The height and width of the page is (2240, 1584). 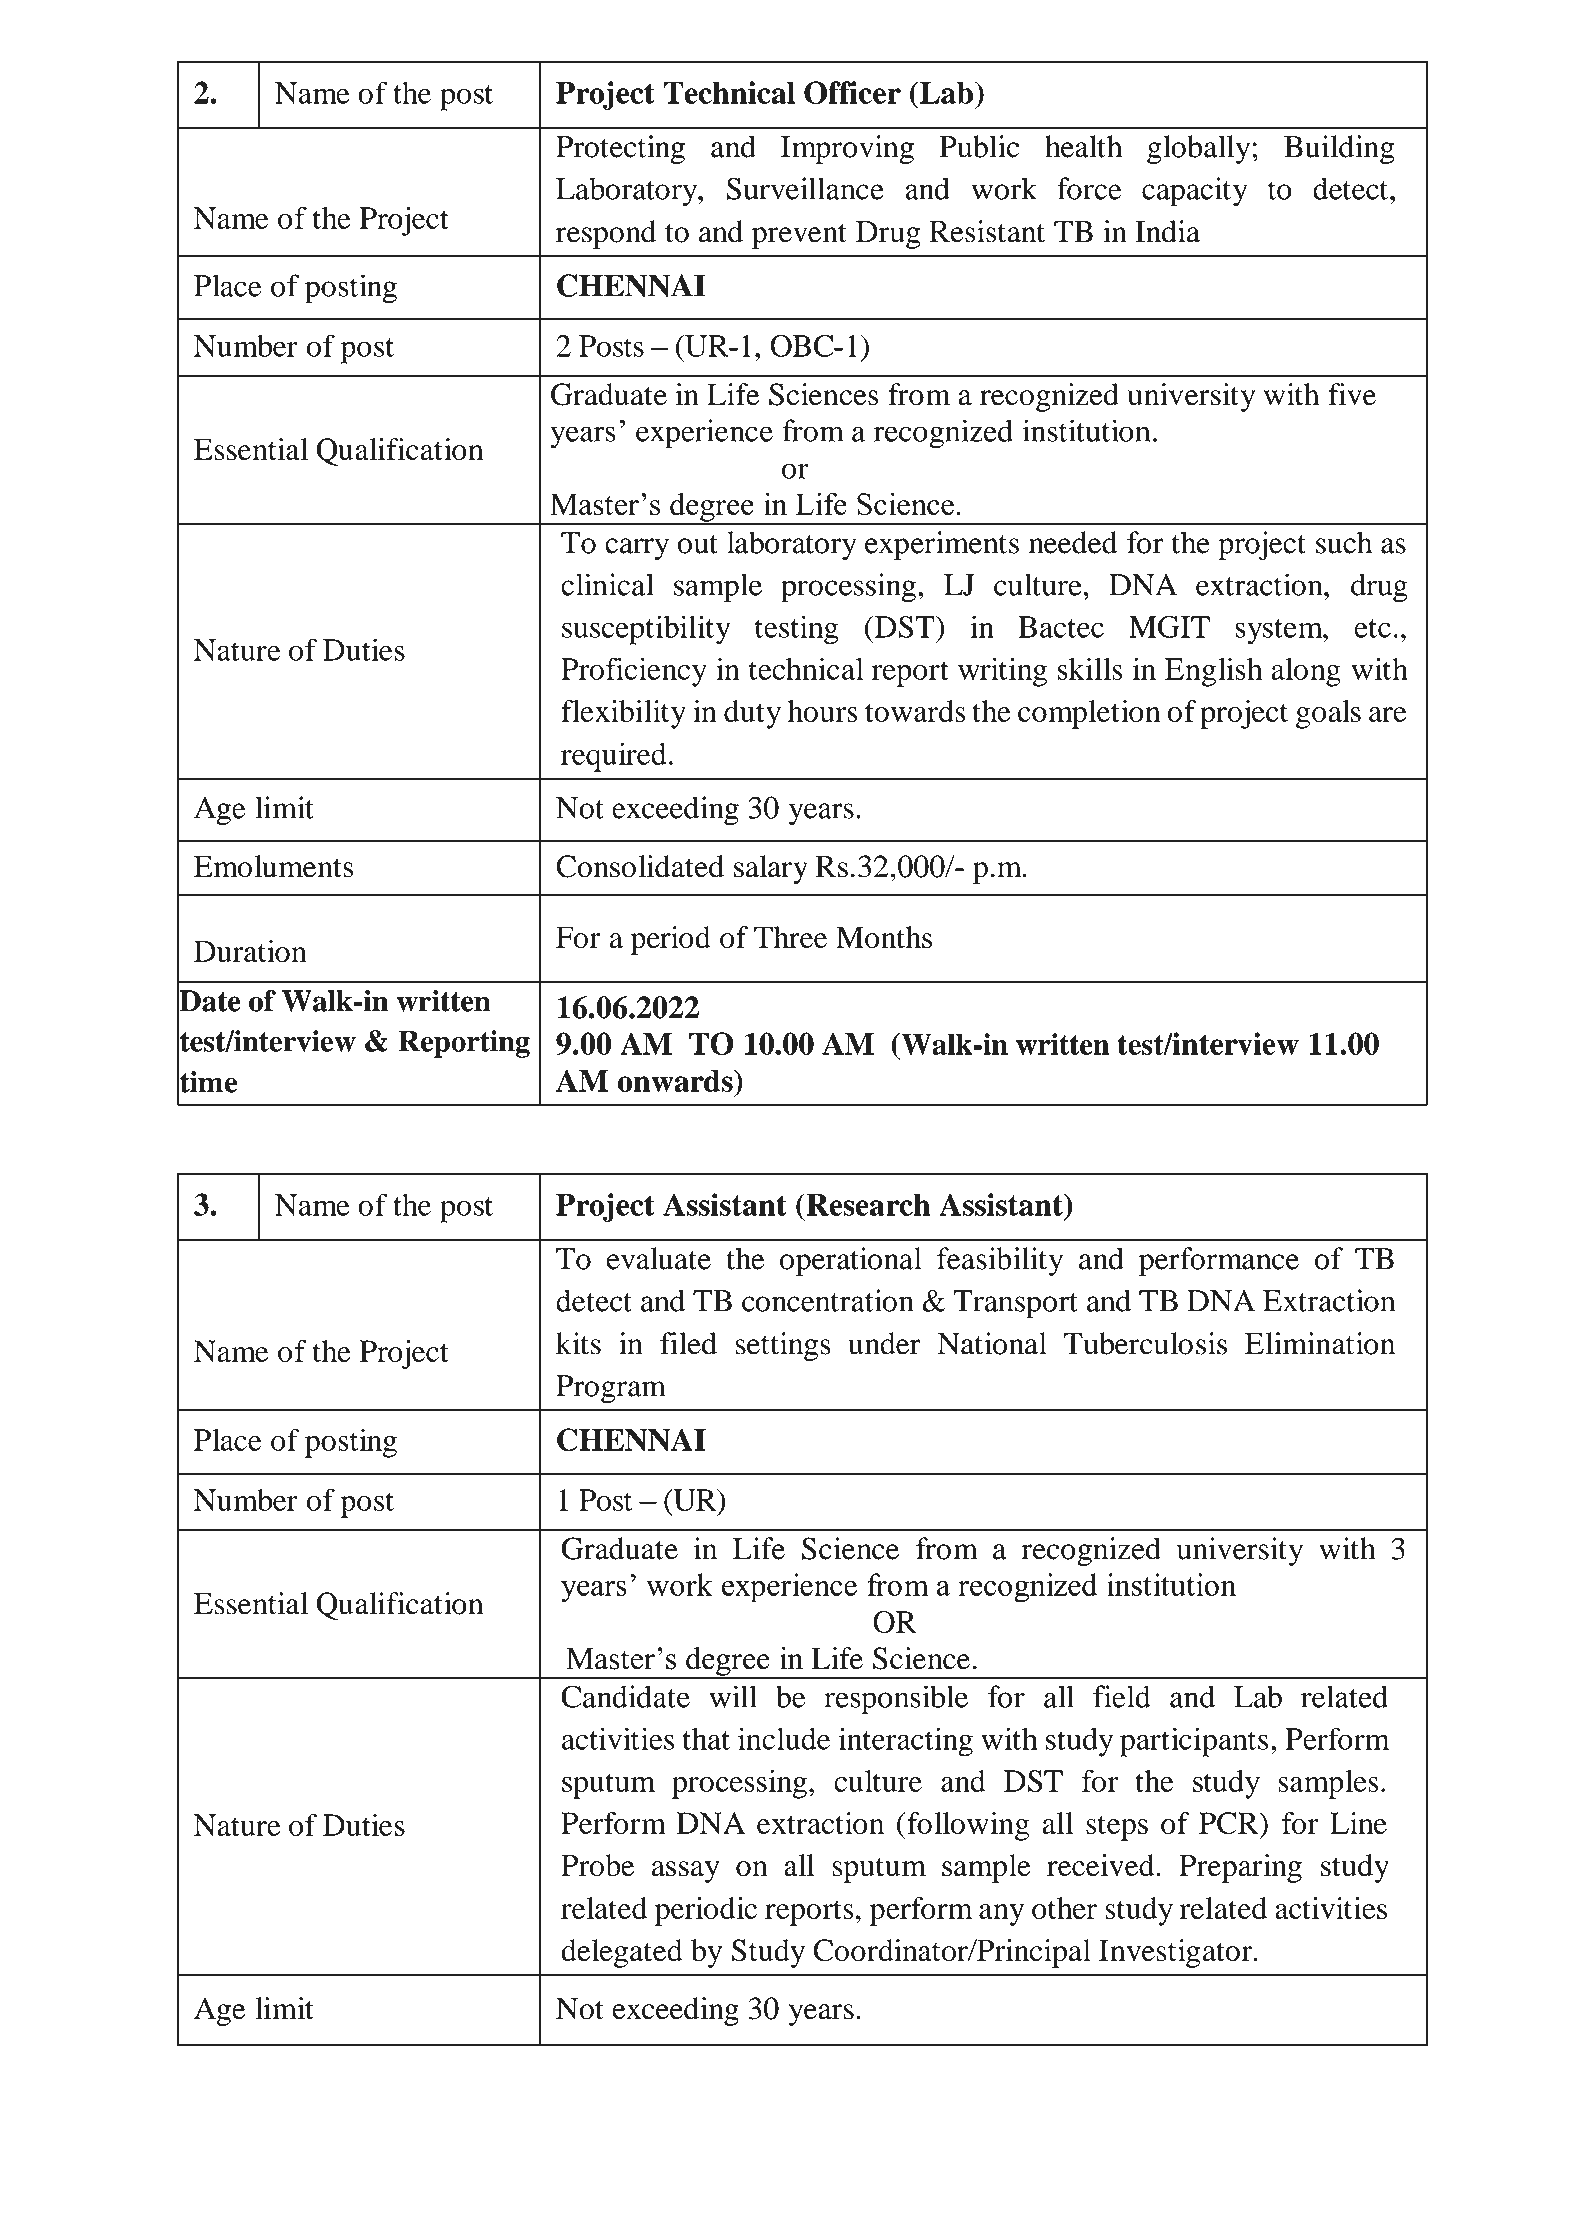 I want to click on Improving, so click(x=847, y=149).
